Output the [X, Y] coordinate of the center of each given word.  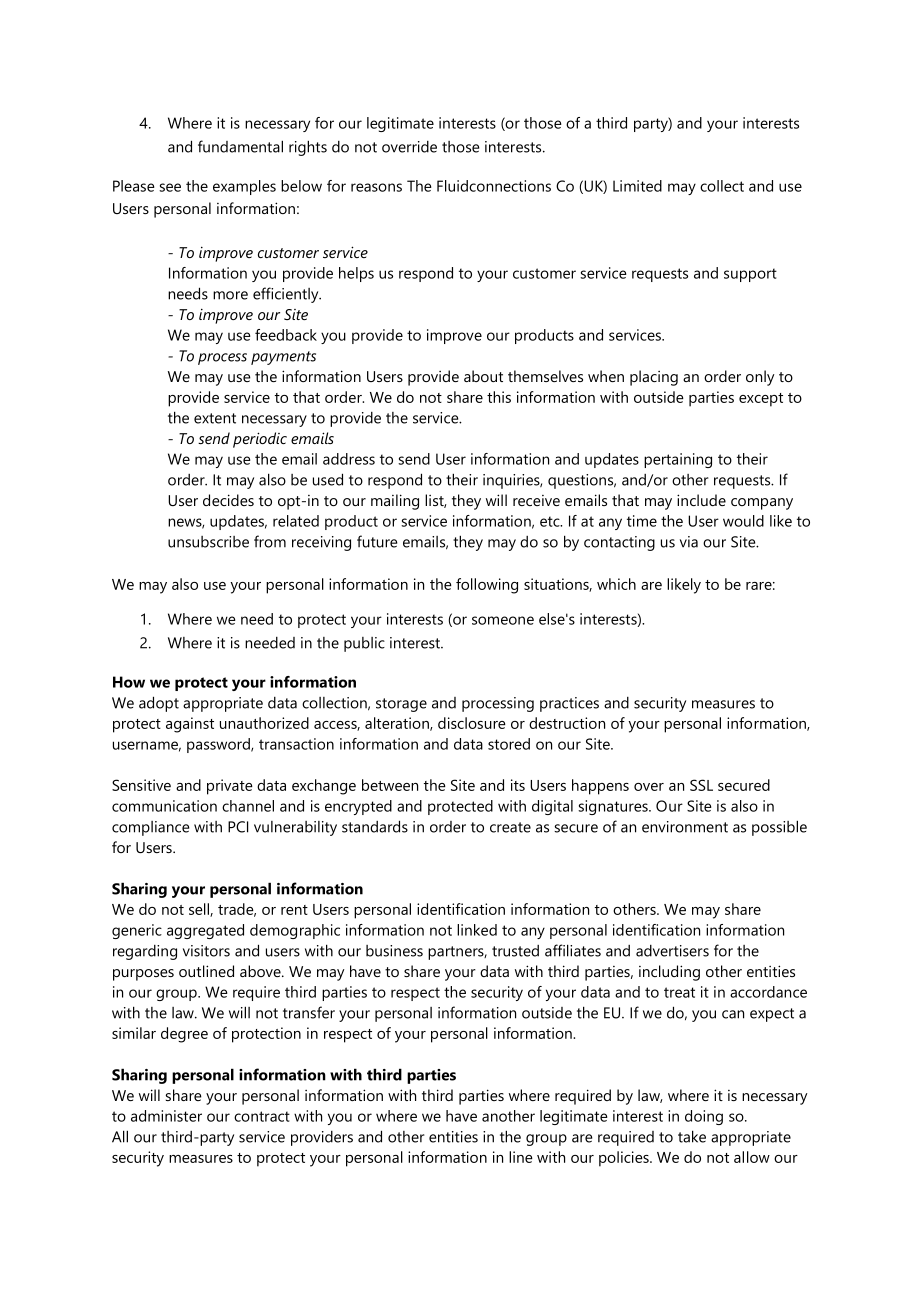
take [692, 1136]
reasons [376, 187]
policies [625, 1159]
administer [166, 1116]
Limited [637, 186]
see [170, 187]
